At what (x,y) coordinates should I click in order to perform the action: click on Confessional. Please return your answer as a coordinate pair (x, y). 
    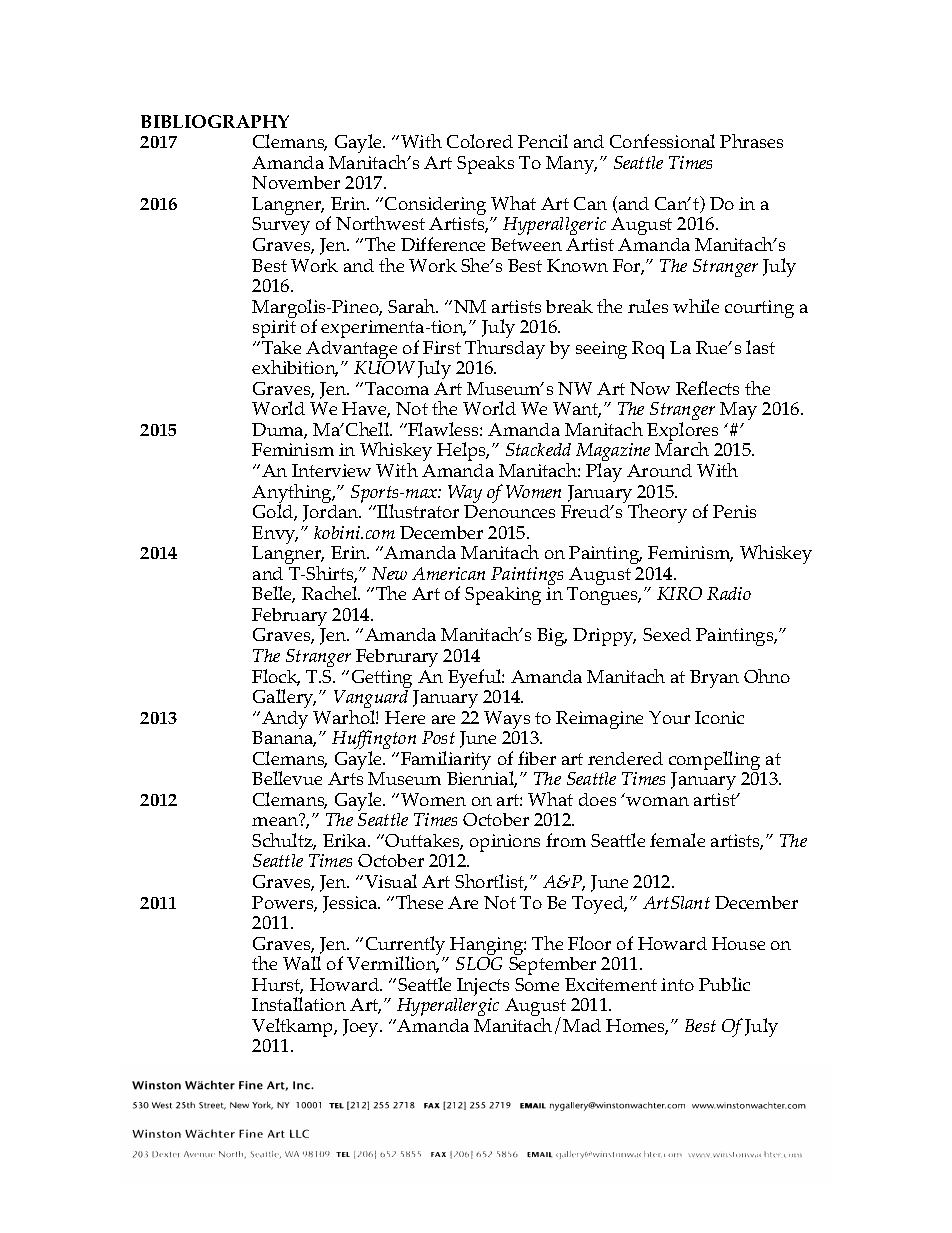
    Looking at the image, I should click on (662, 141).
